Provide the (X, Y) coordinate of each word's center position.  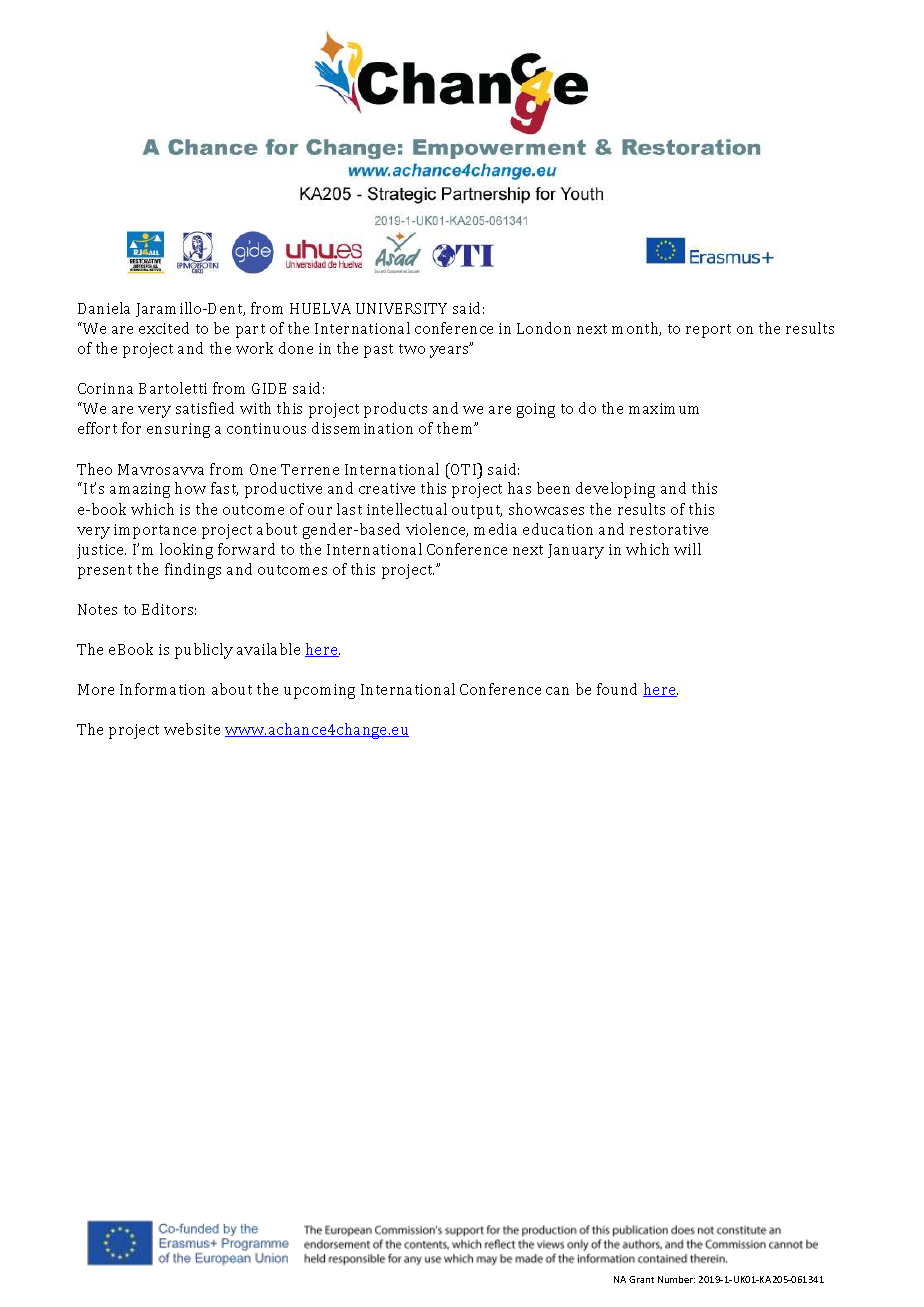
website (192, 729)
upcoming (319, 691)
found (617, 689)
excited (164, 328)
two (412, 349)
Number (676, 1279)
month (636, 329)
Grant (641, 1279)
